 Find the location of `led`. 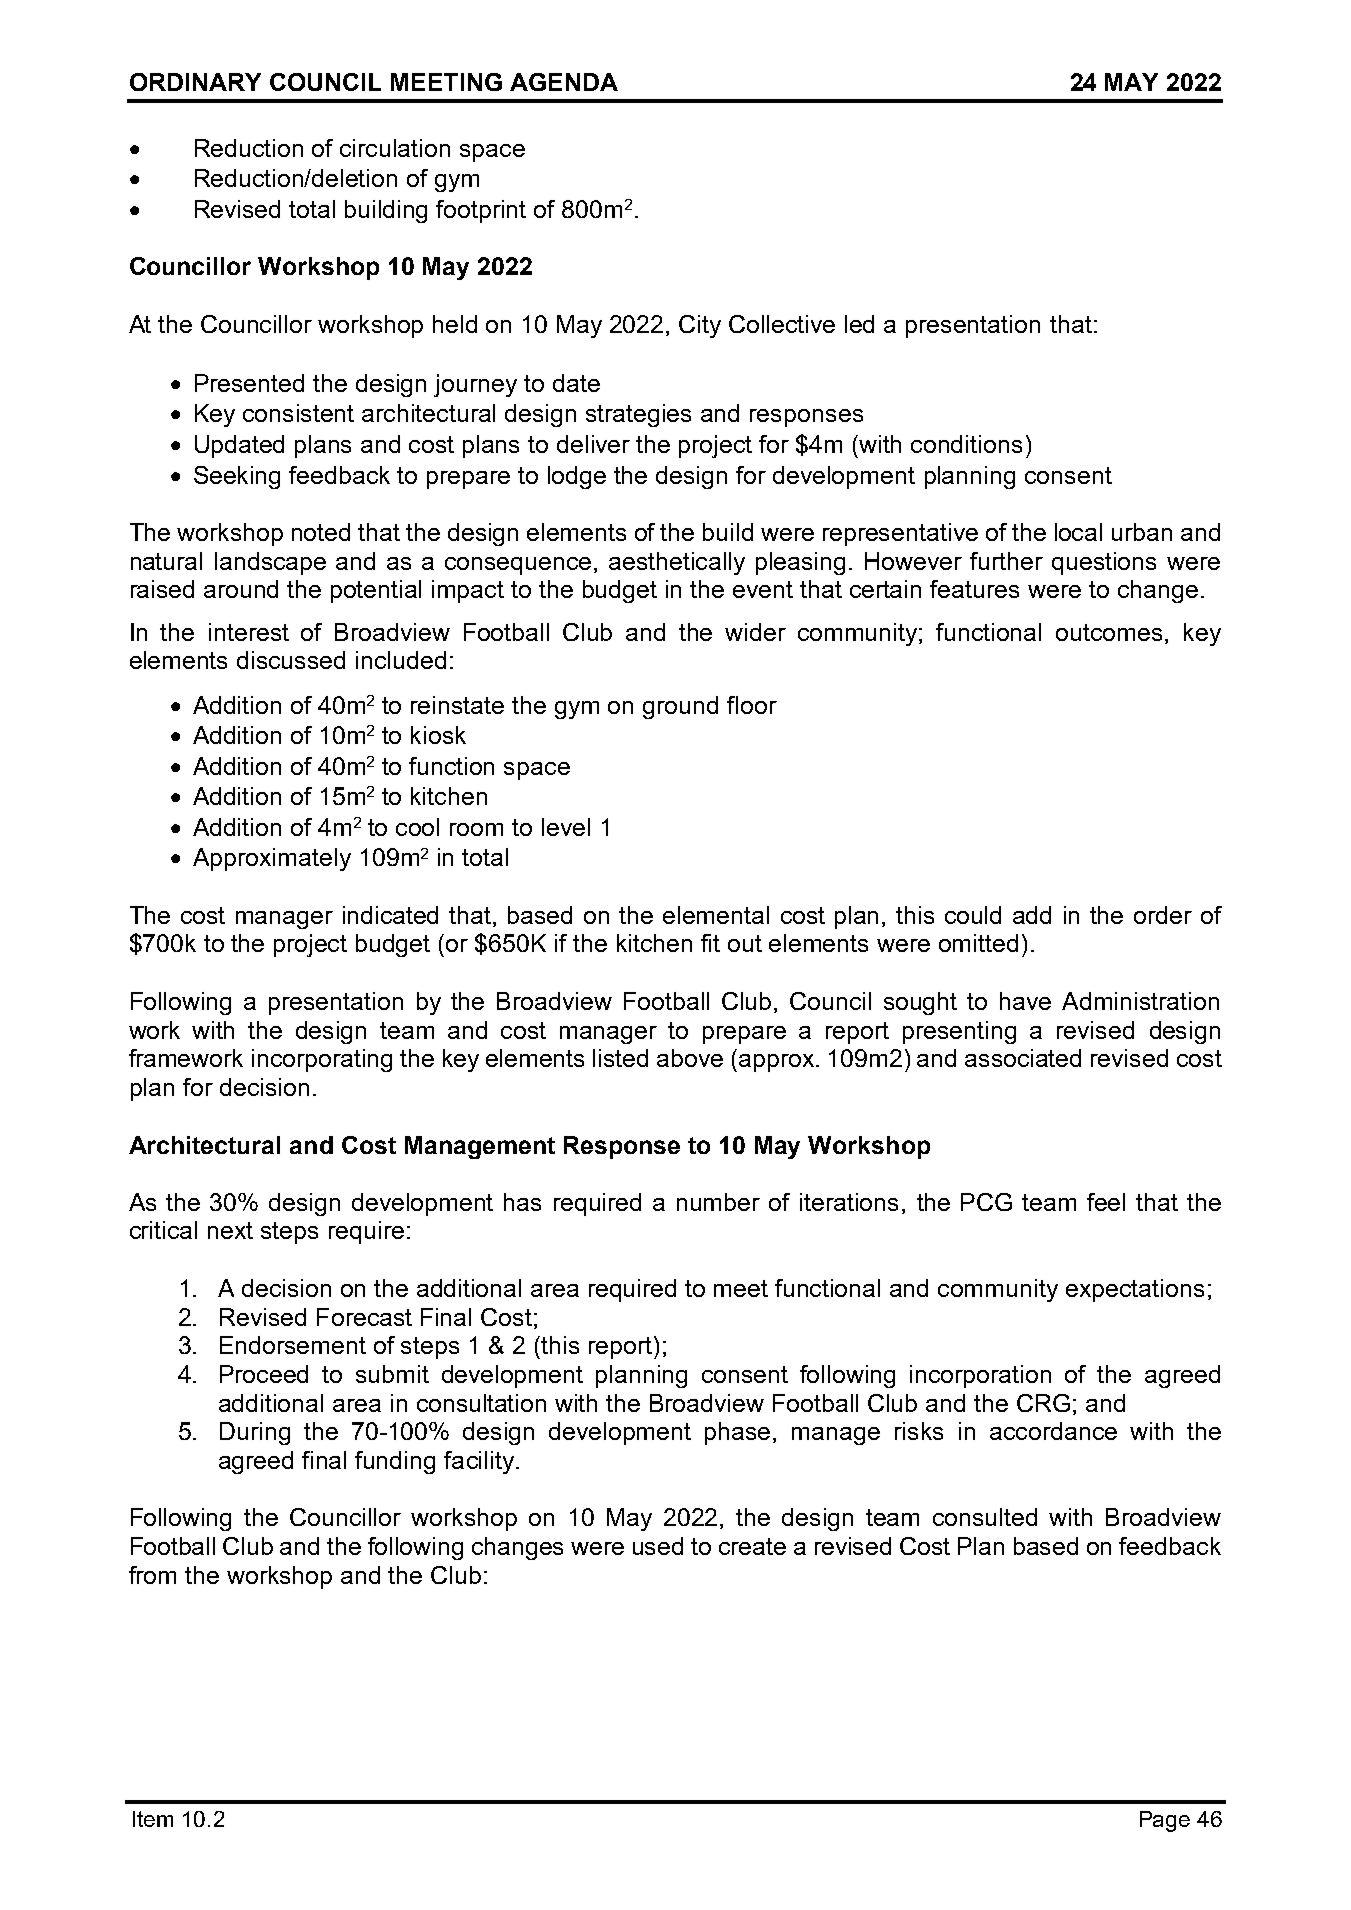

led is located at coordinates (859, 324).
